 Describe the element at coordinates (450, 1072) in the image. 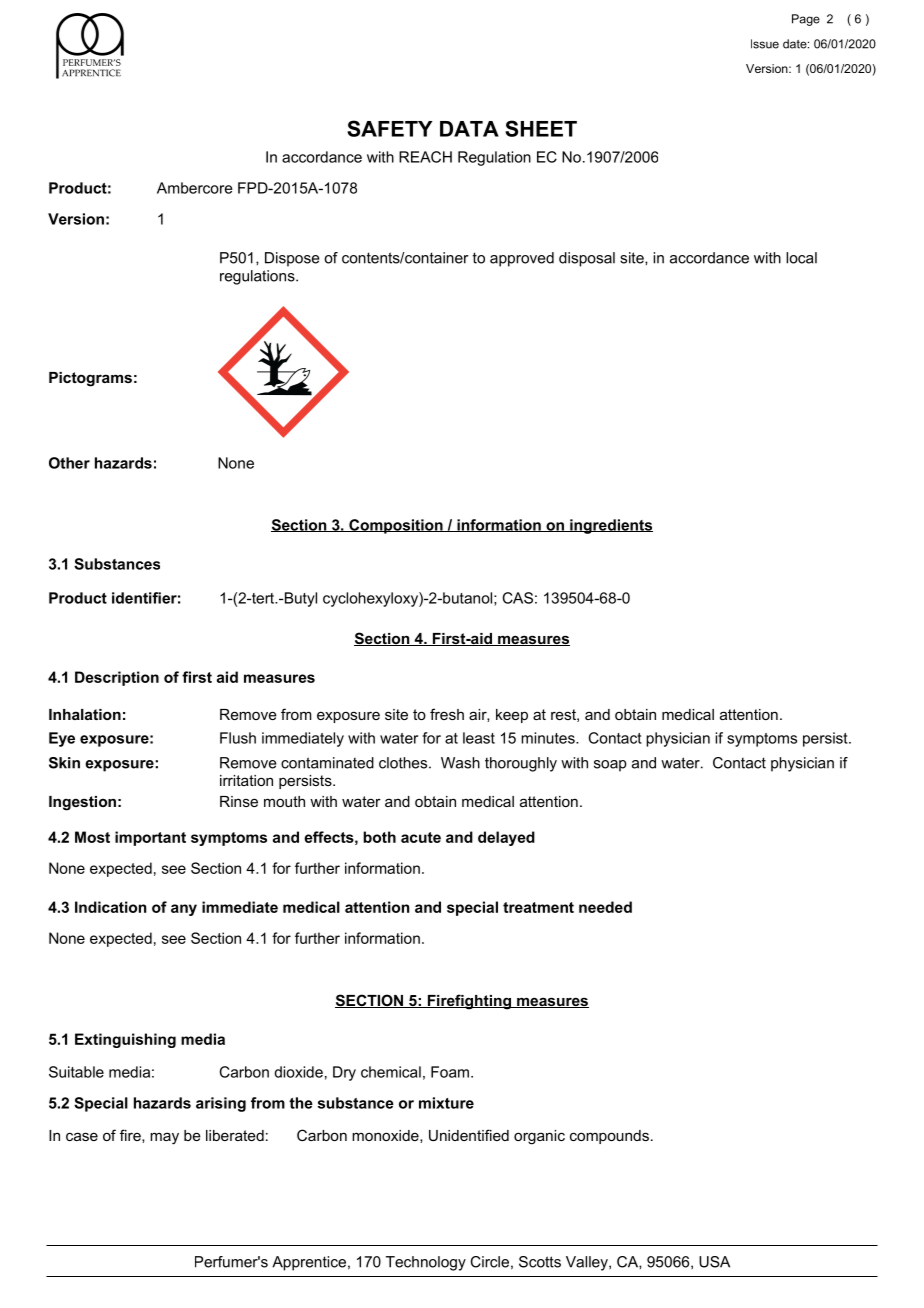

I see `Foam` at that location.
